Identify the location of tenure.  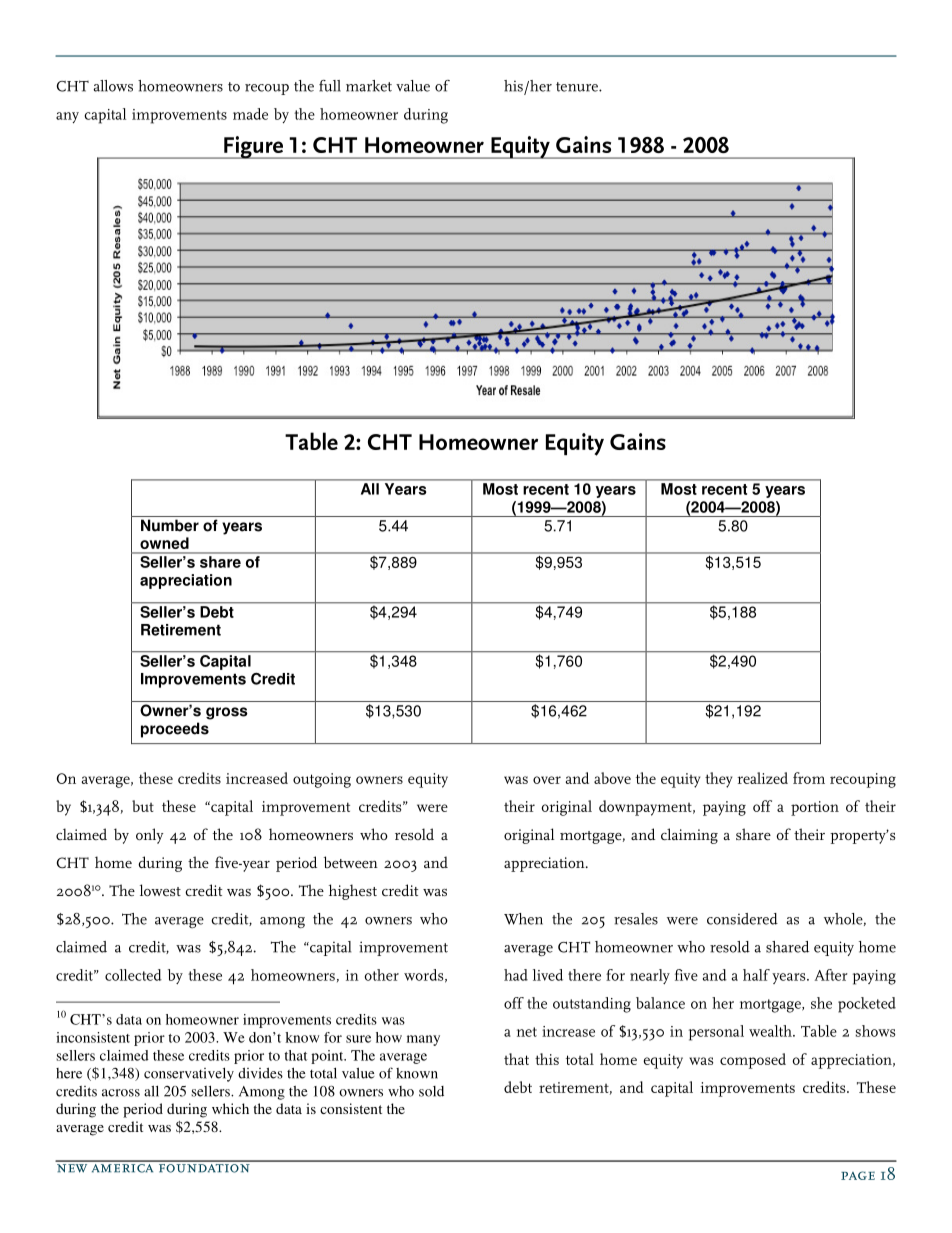
(578, 87).
